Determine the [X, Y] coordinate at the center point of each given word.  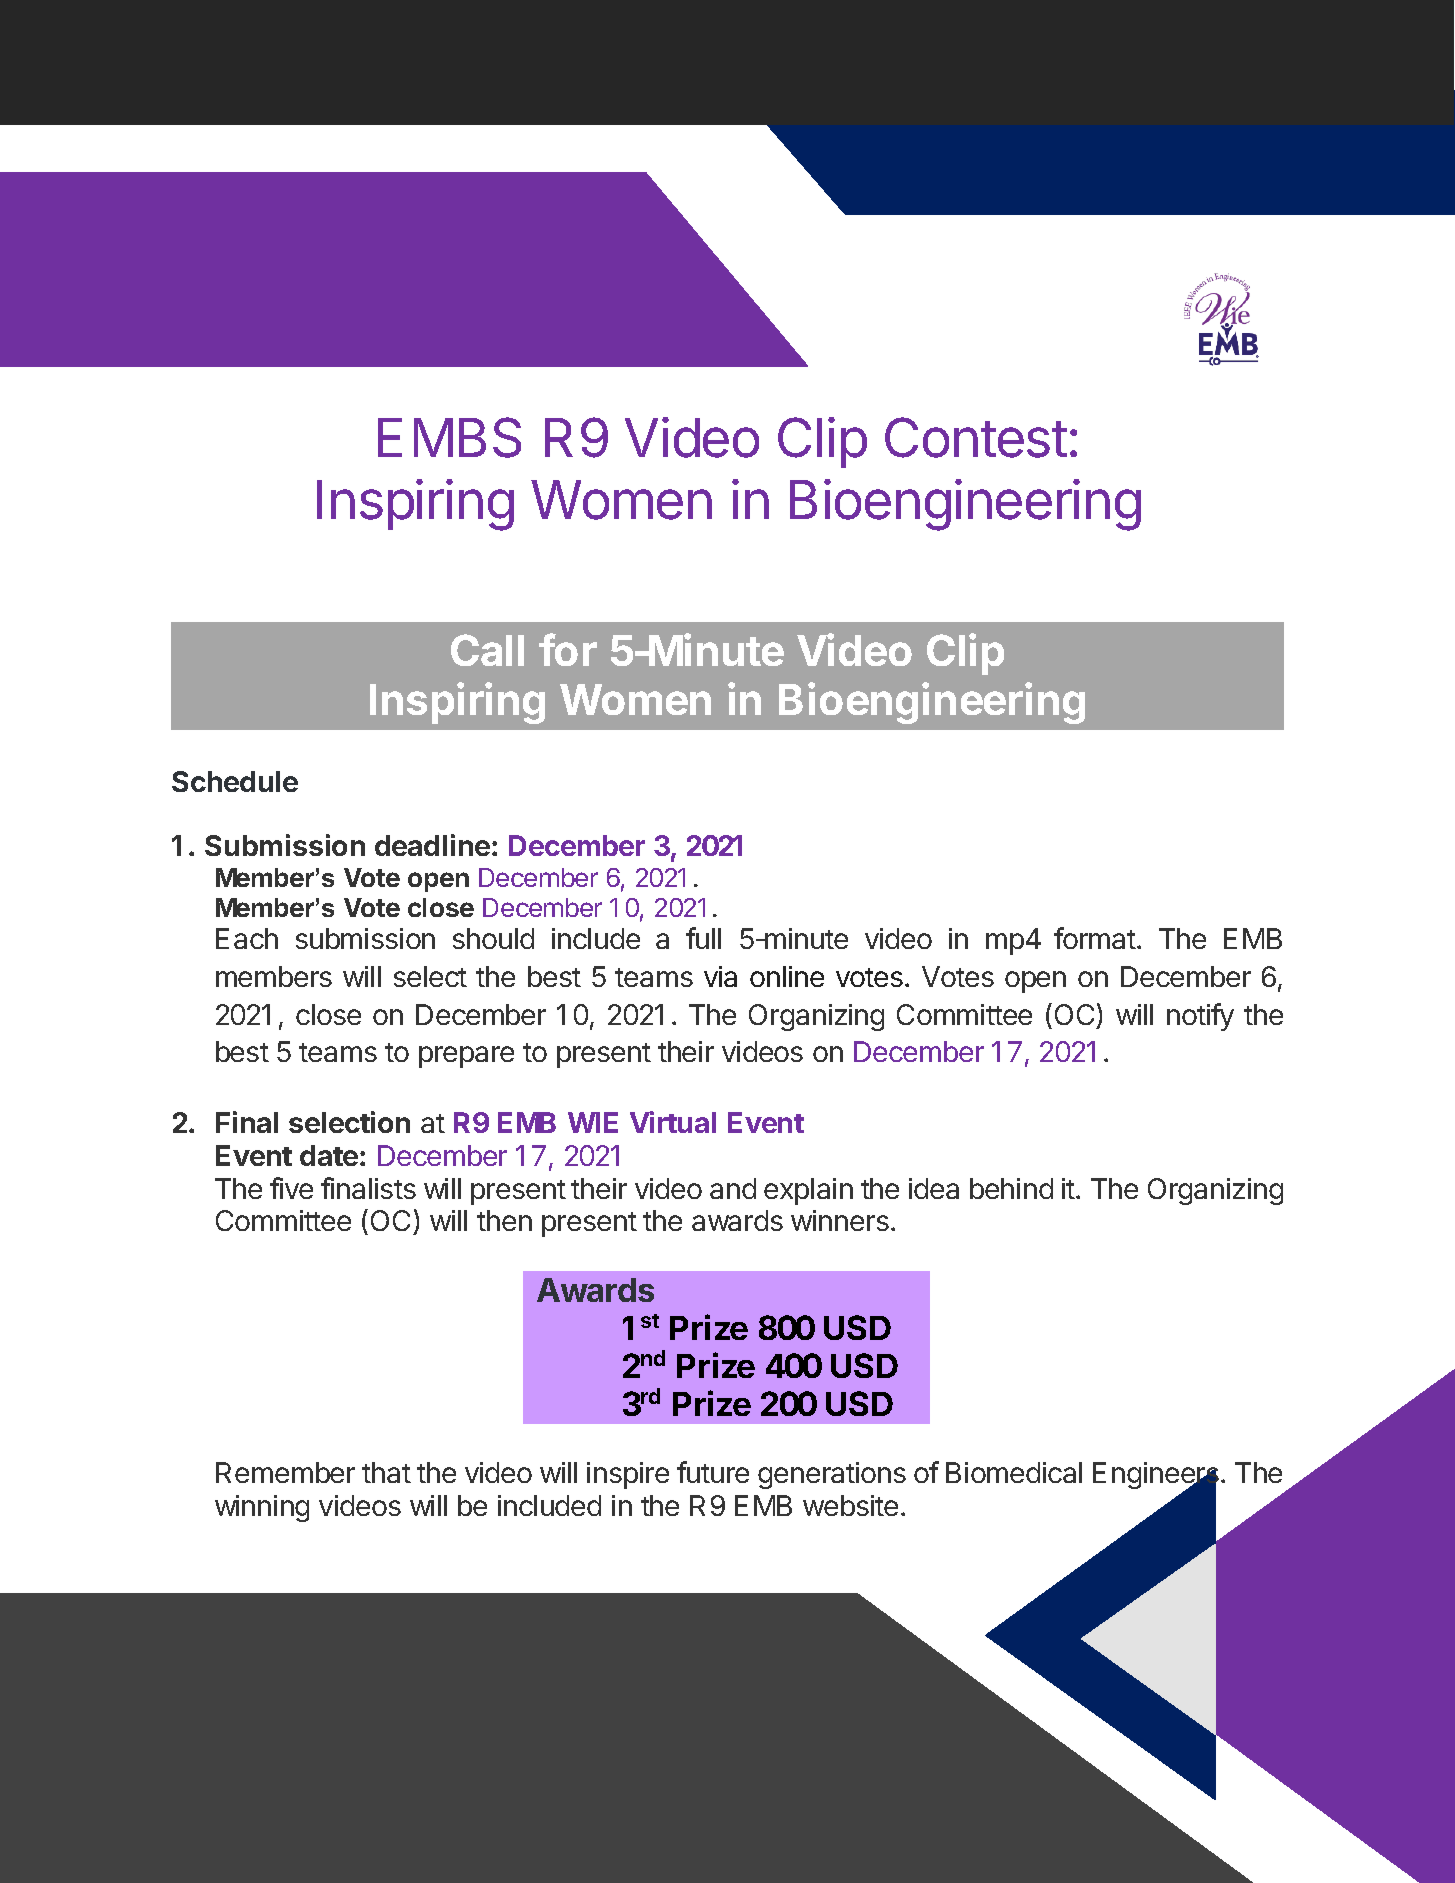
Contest [976, 437]
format [1095, 938]
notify [1200, 1017]
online [787, 976]
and [733, 1188]
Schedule [235, 781]
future [713, 1472]
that [386, 1472]
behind [1011, 1188]
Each [247, 938]
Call [487, 650]
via [720, 976]
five [291, 1188]
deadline [432, 845]
